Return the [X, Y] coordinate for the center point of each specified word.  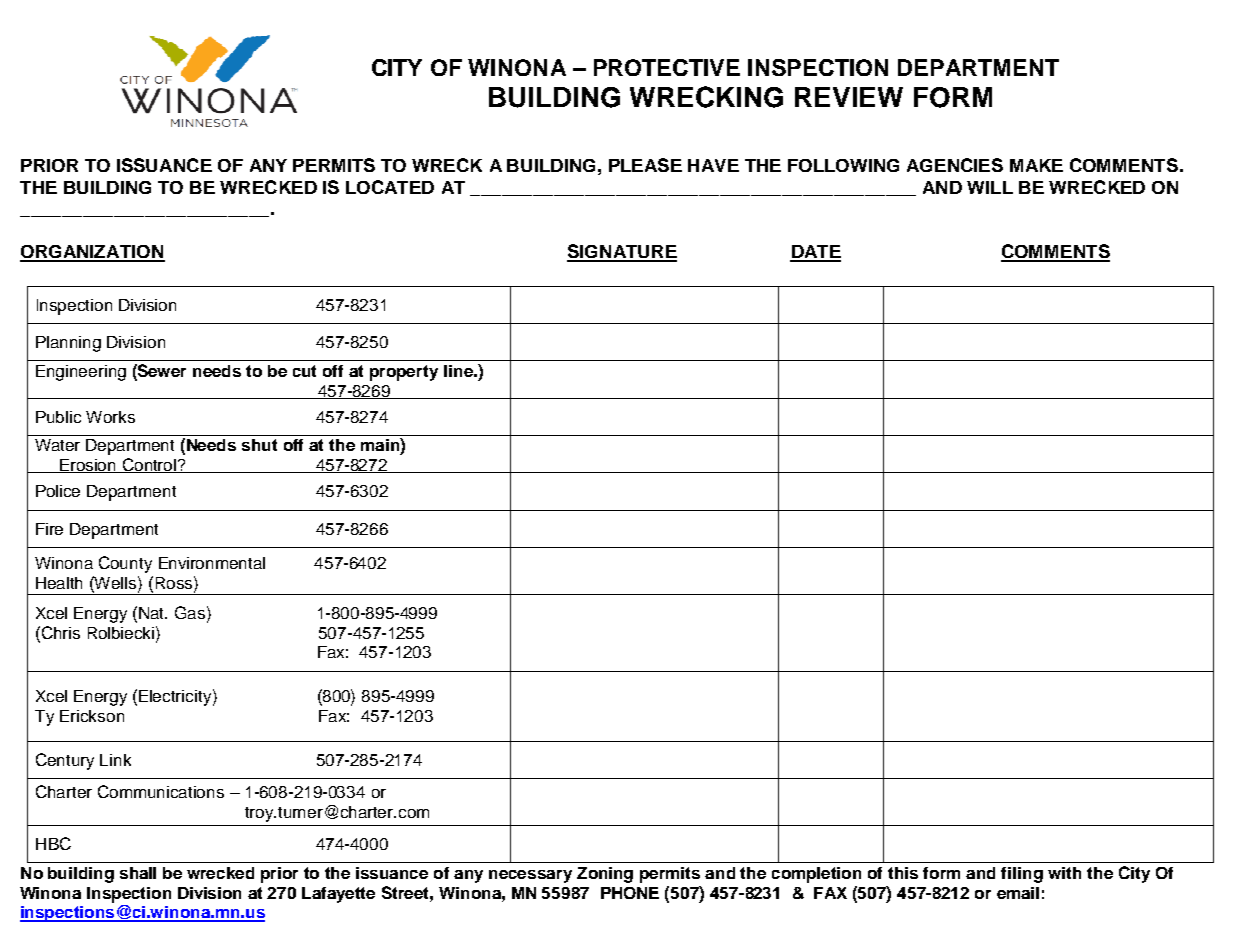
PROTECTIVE [667, 67]
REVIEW [849, 97]
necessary [530, 876]
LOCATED [390, 187]
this [903, 873]
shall [138, 873]
